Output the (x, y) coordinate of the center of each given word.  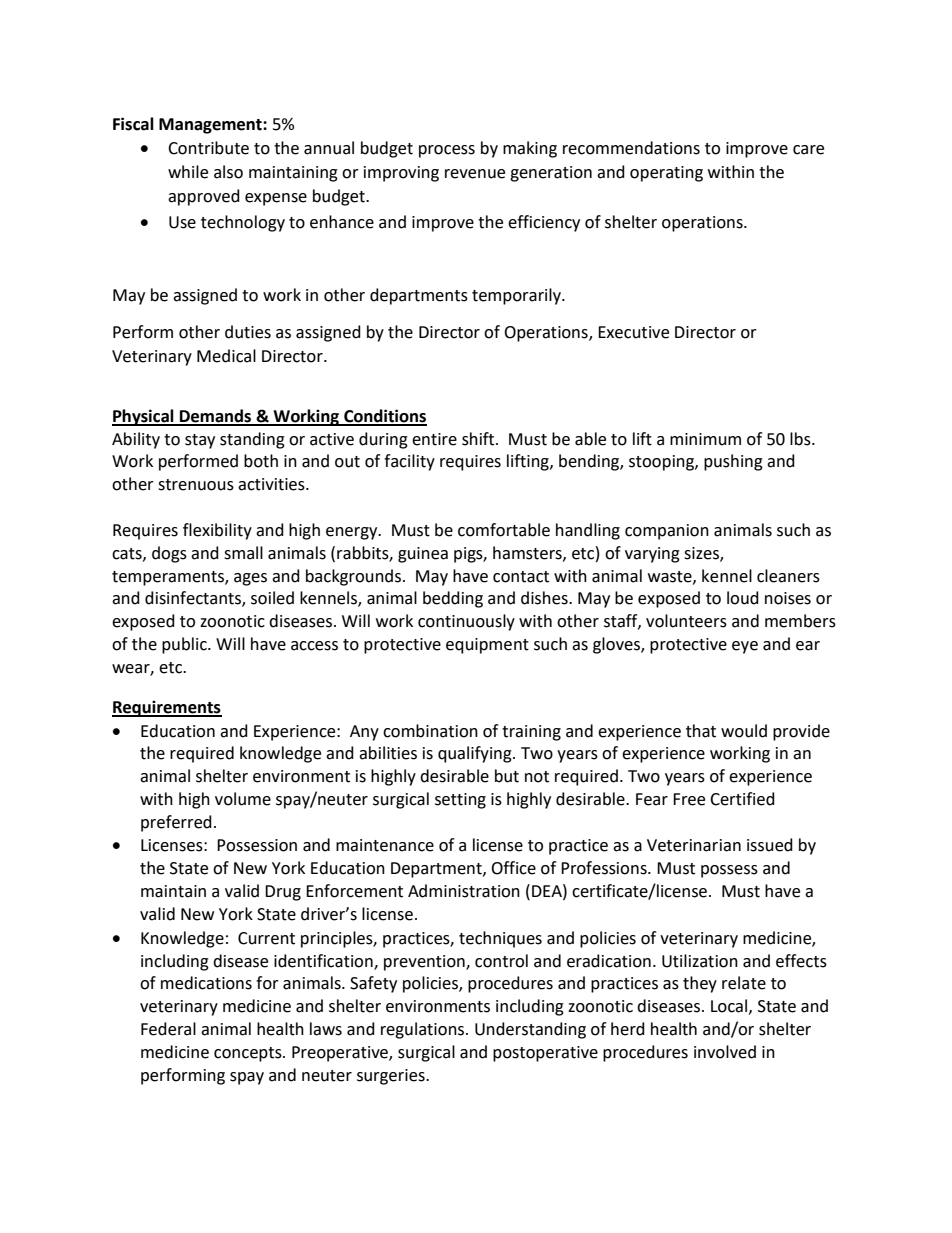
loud (743, 598)
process (447, 151)
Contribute (208, 148)
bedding (453, 599)
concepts (249, 1054)
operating (666, 174)
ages (250, 579)
